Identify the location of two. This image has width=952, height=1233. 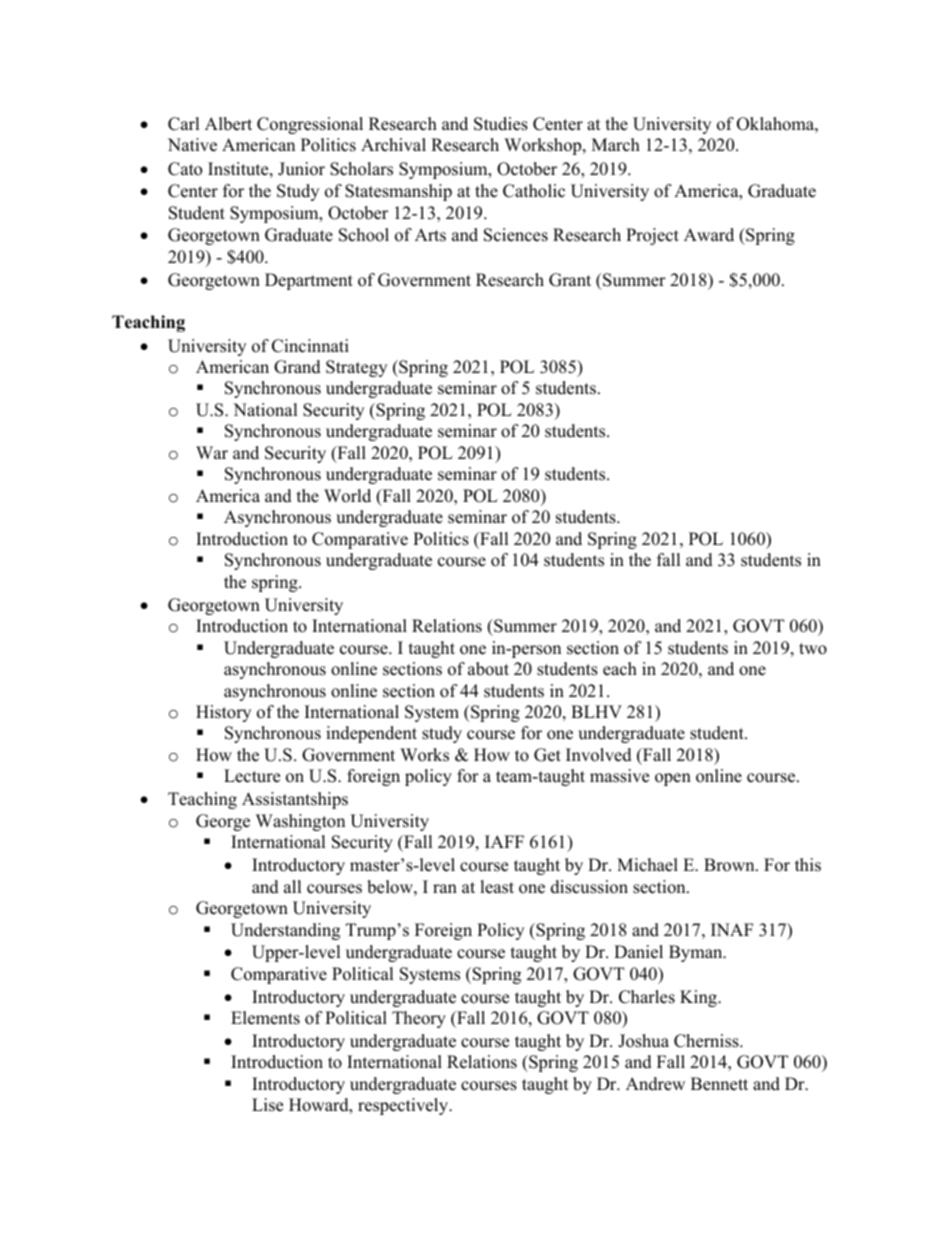
(813, 649).
